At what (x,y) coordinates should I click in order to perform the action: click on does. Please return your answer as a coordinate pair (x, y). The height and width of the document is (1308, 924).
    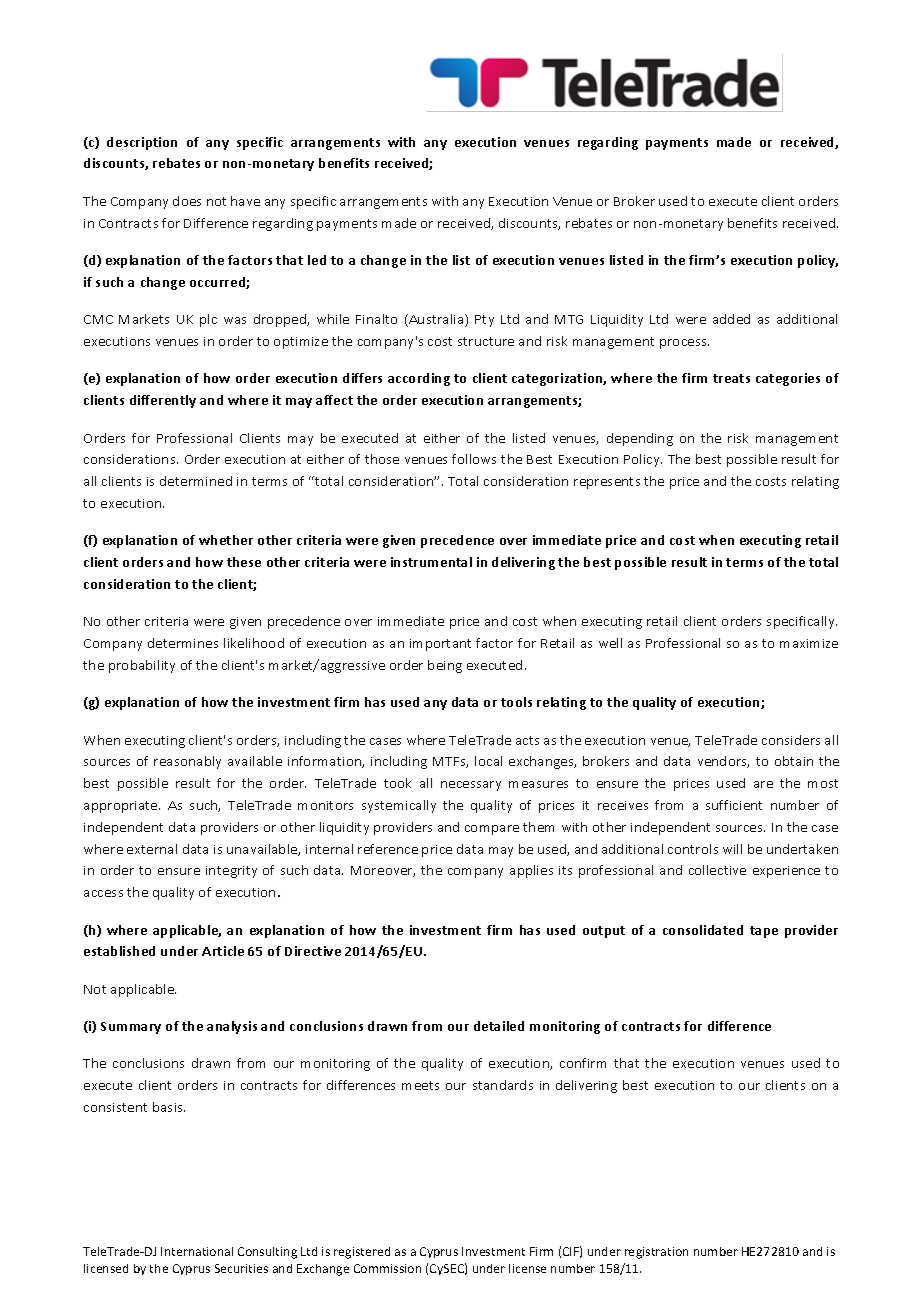
    Looking at the image, I should click on (187, 201).
